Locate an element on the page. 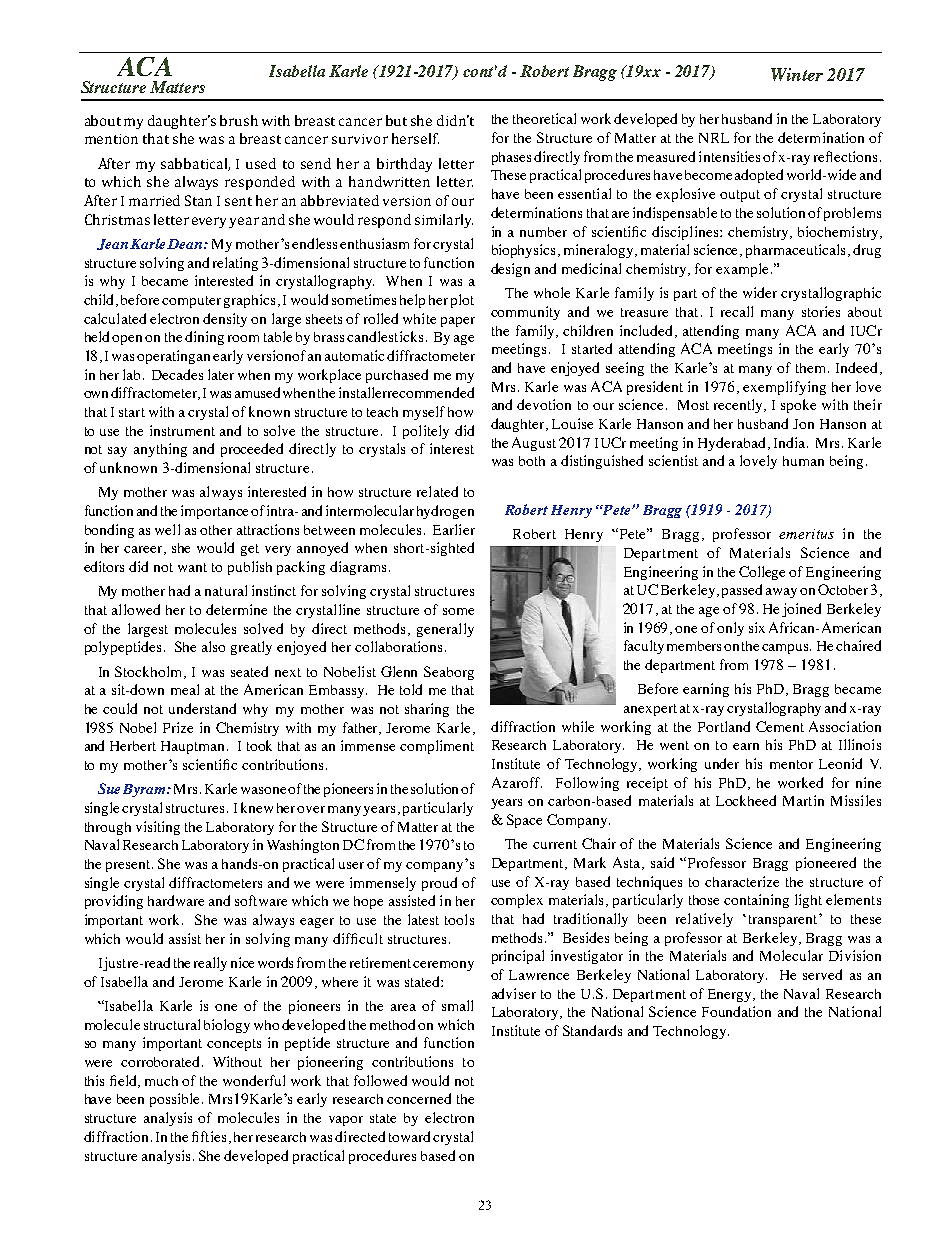 This image has height=1233, width=952. possible is located at coordinates (176, 1100).
